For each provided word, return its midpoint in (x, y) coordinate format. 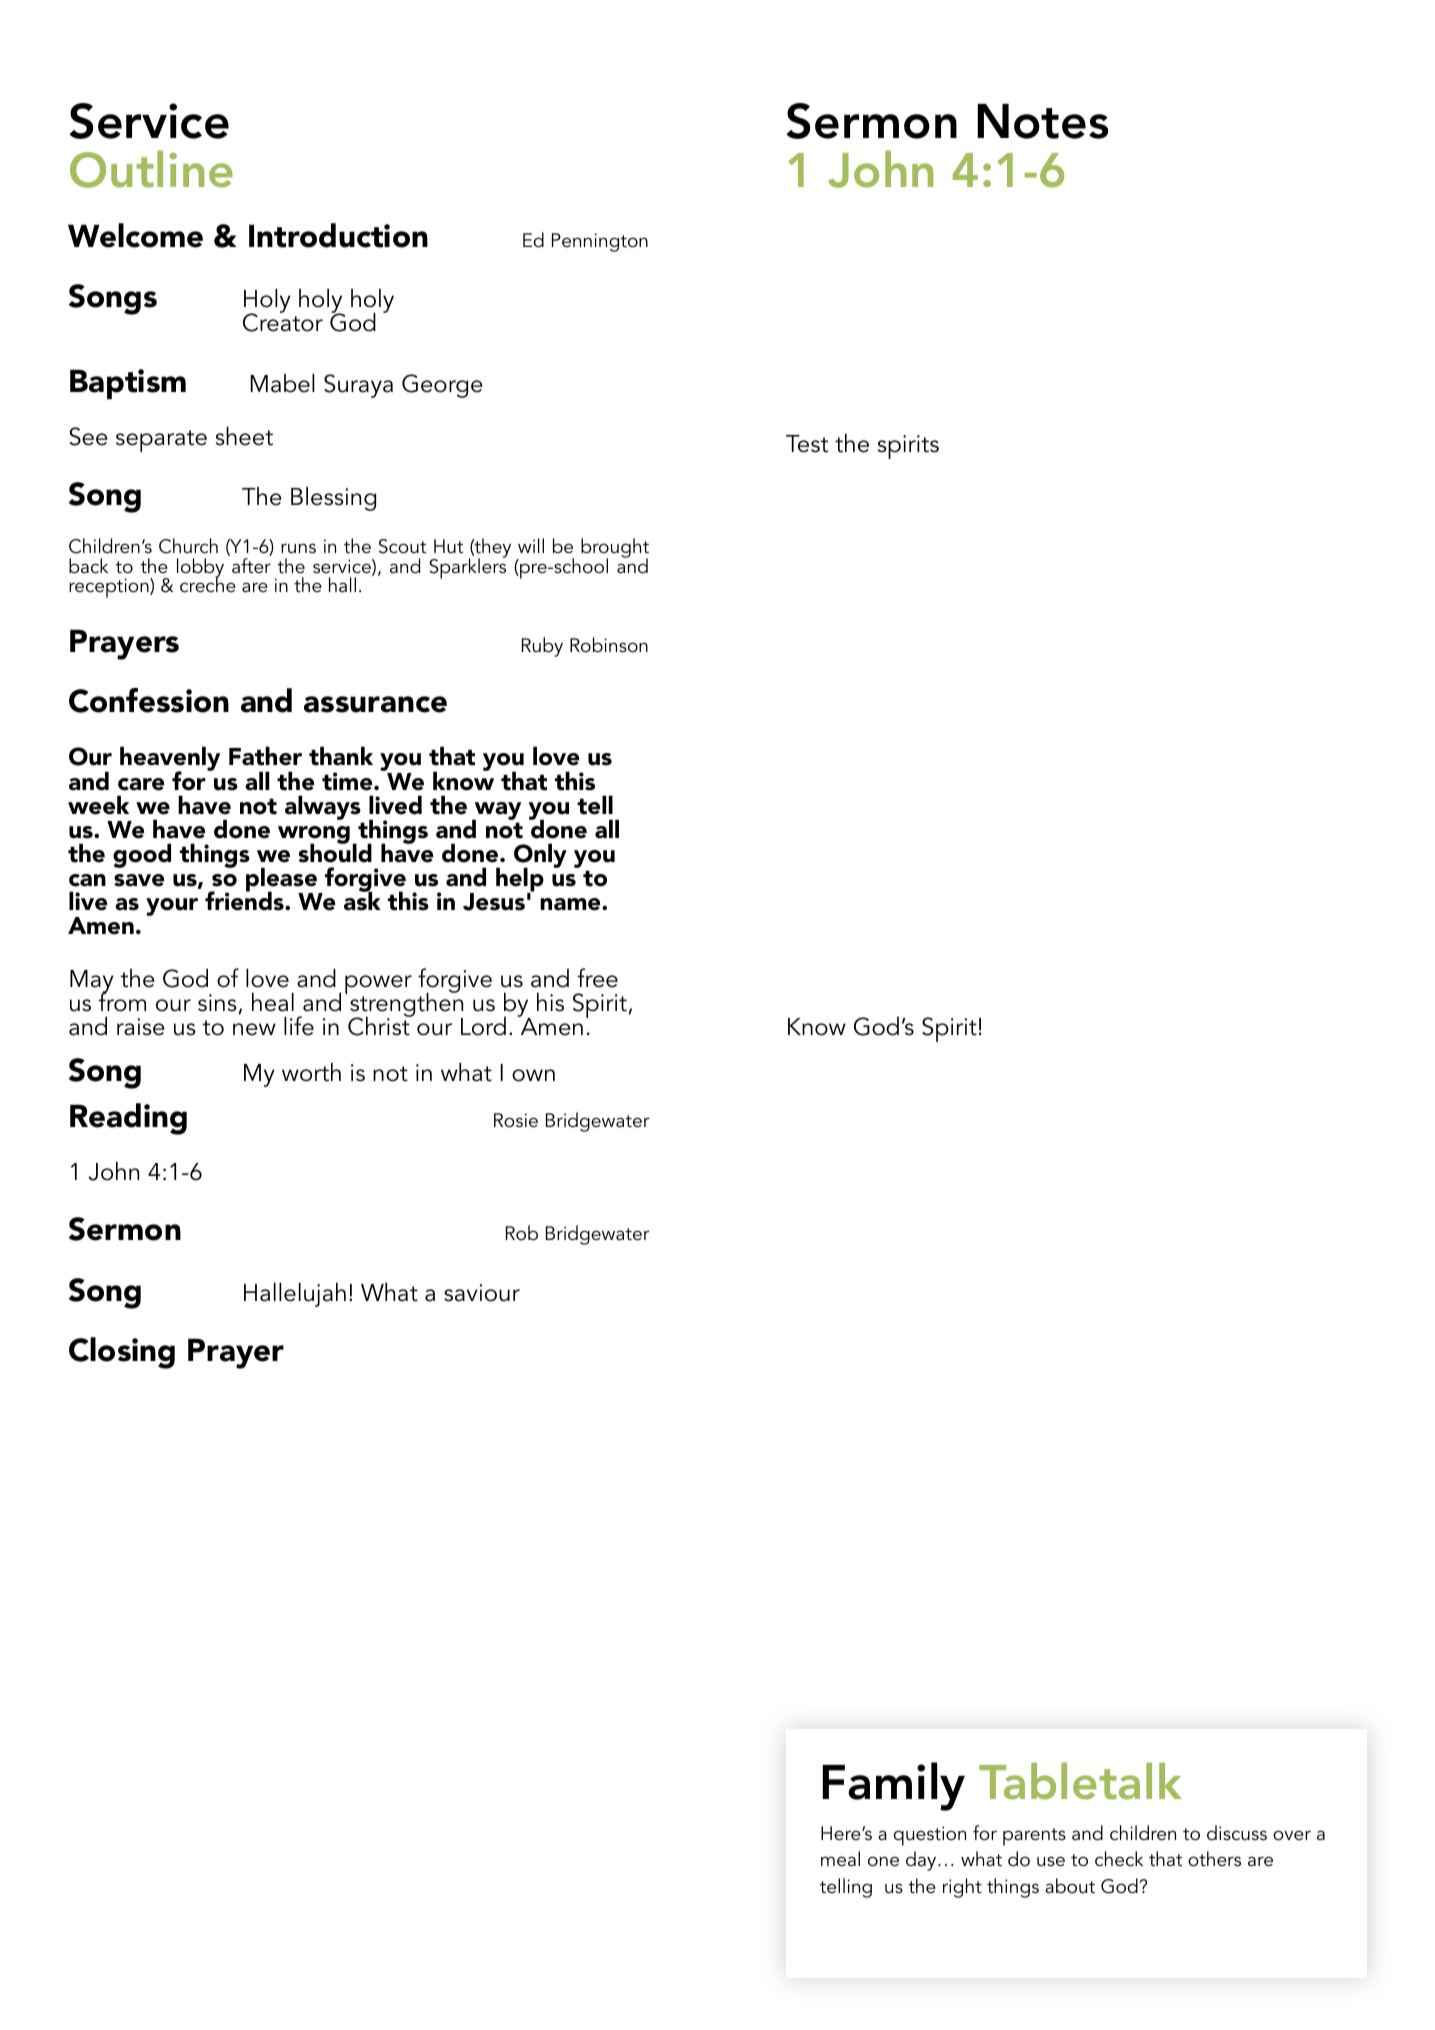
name (571, 904)
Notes (1043, 121)
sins (217, 1003)
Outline (151, 169)
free (597, 978)
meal (840, 1859)
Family (894, 1786)
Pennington (600, 242)
